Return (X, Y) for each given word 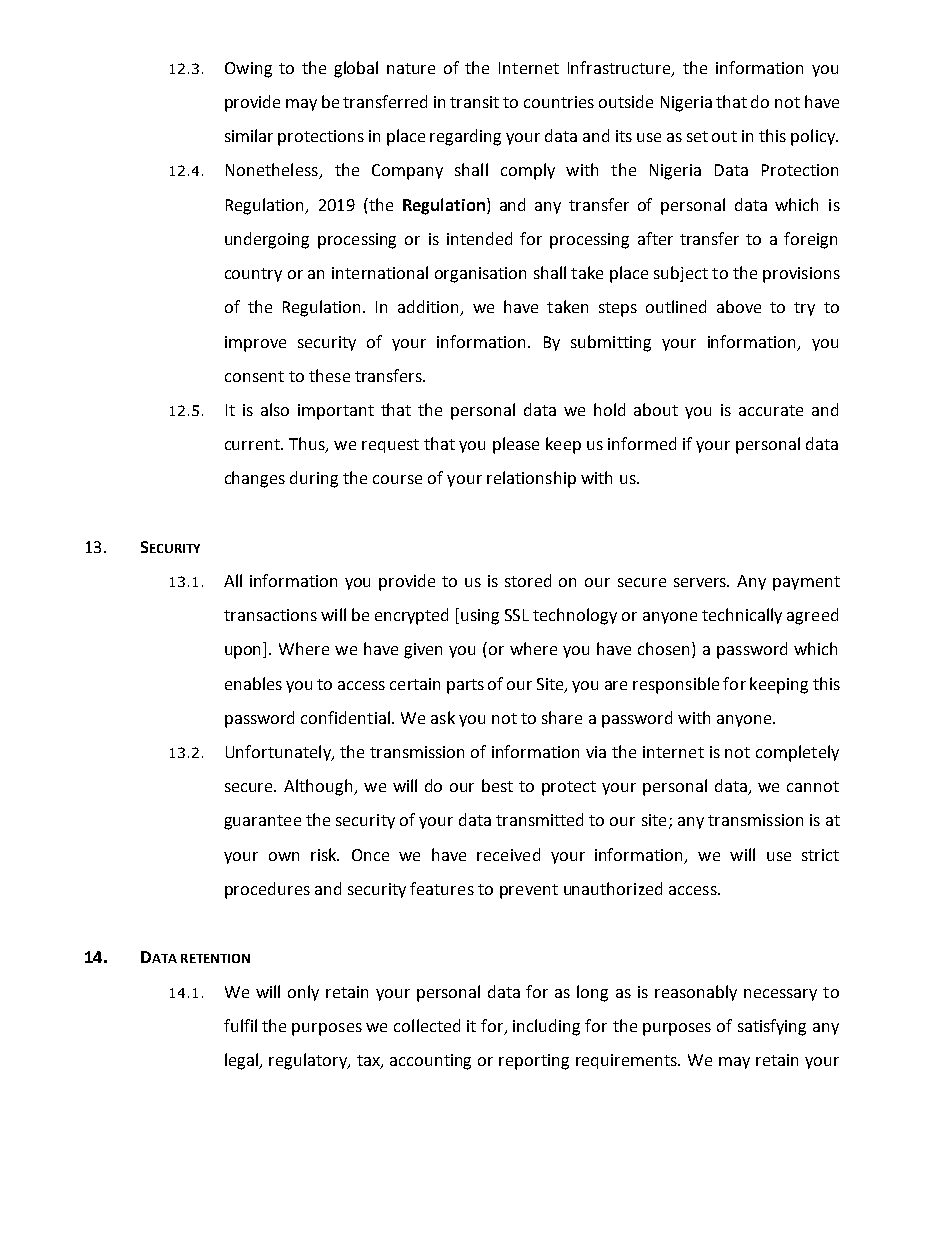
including (546, 1027)
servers (701, 582)
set (697, 136)
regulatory (309, 1061)
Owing (248, 70)
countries (559, 102)
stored (528, 580)
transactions (270, 615)
